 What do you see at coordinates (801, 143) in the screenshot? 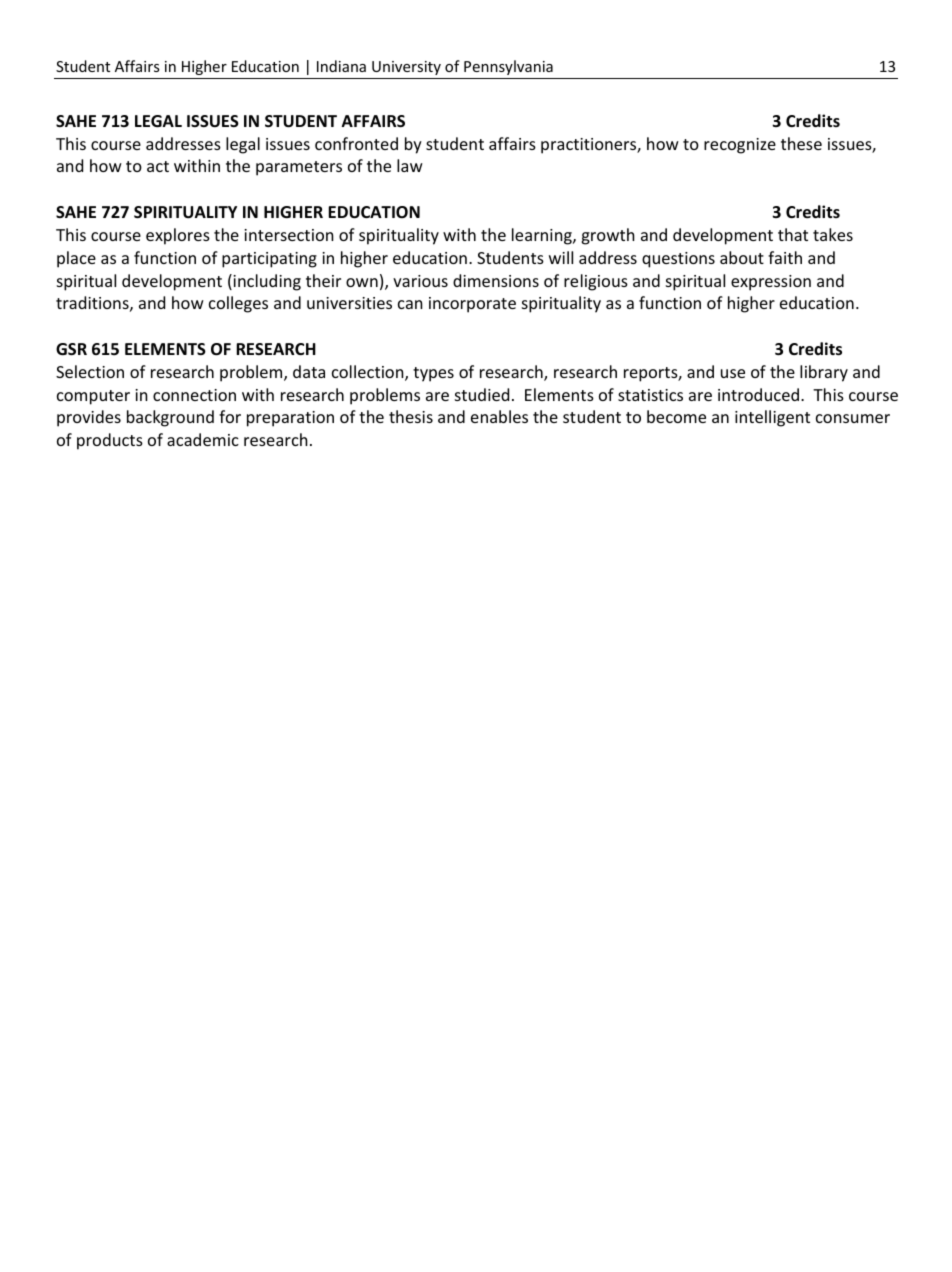
I see `these` at bounding box center [801, 143].
